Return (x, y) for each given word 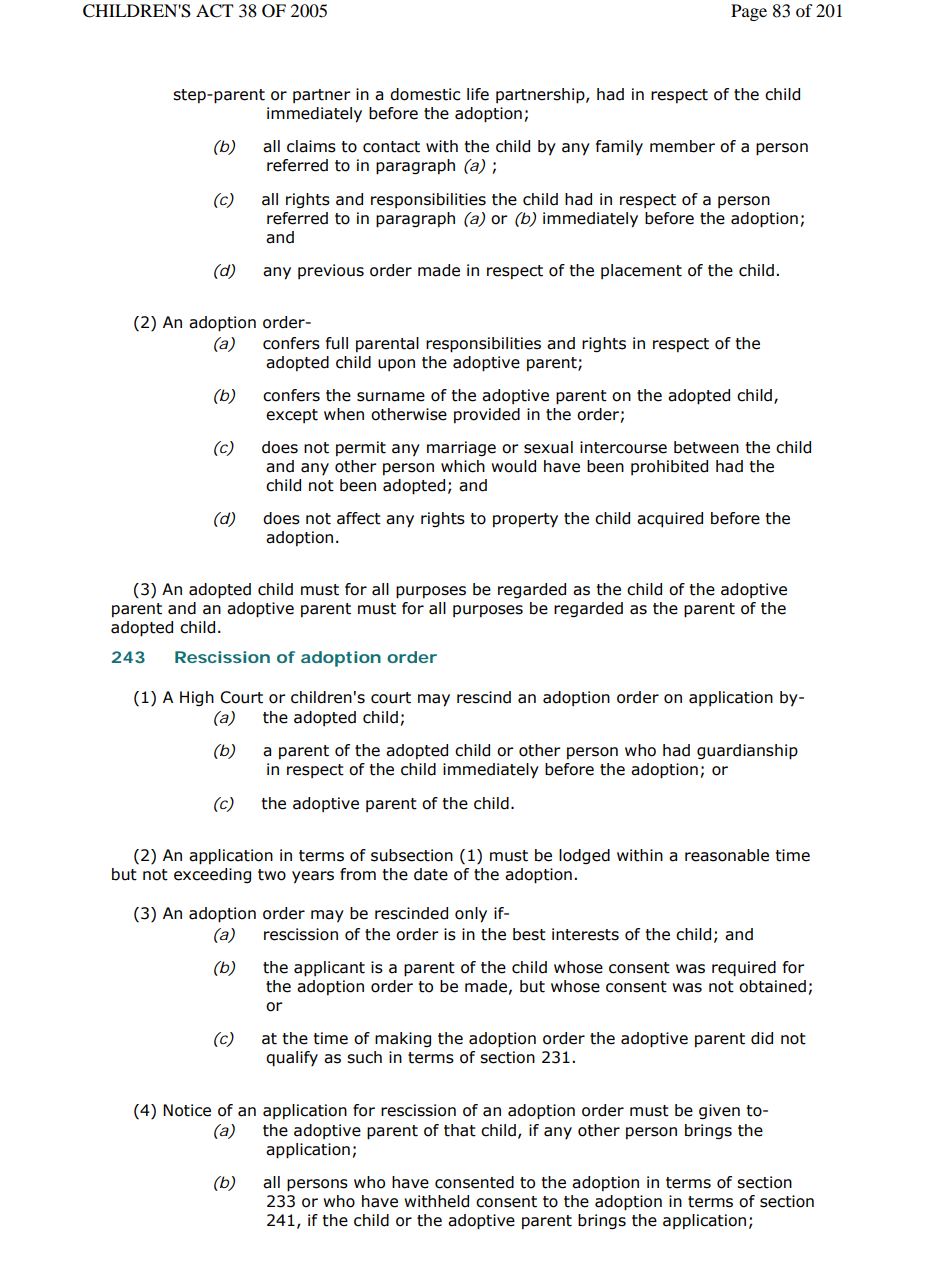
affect (359, 518)
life (478, 94)
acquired (670, 520)
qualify (292, 1059)
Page (749, 12)
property (525, 520)
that (460, 1130)
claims (311, 146)
